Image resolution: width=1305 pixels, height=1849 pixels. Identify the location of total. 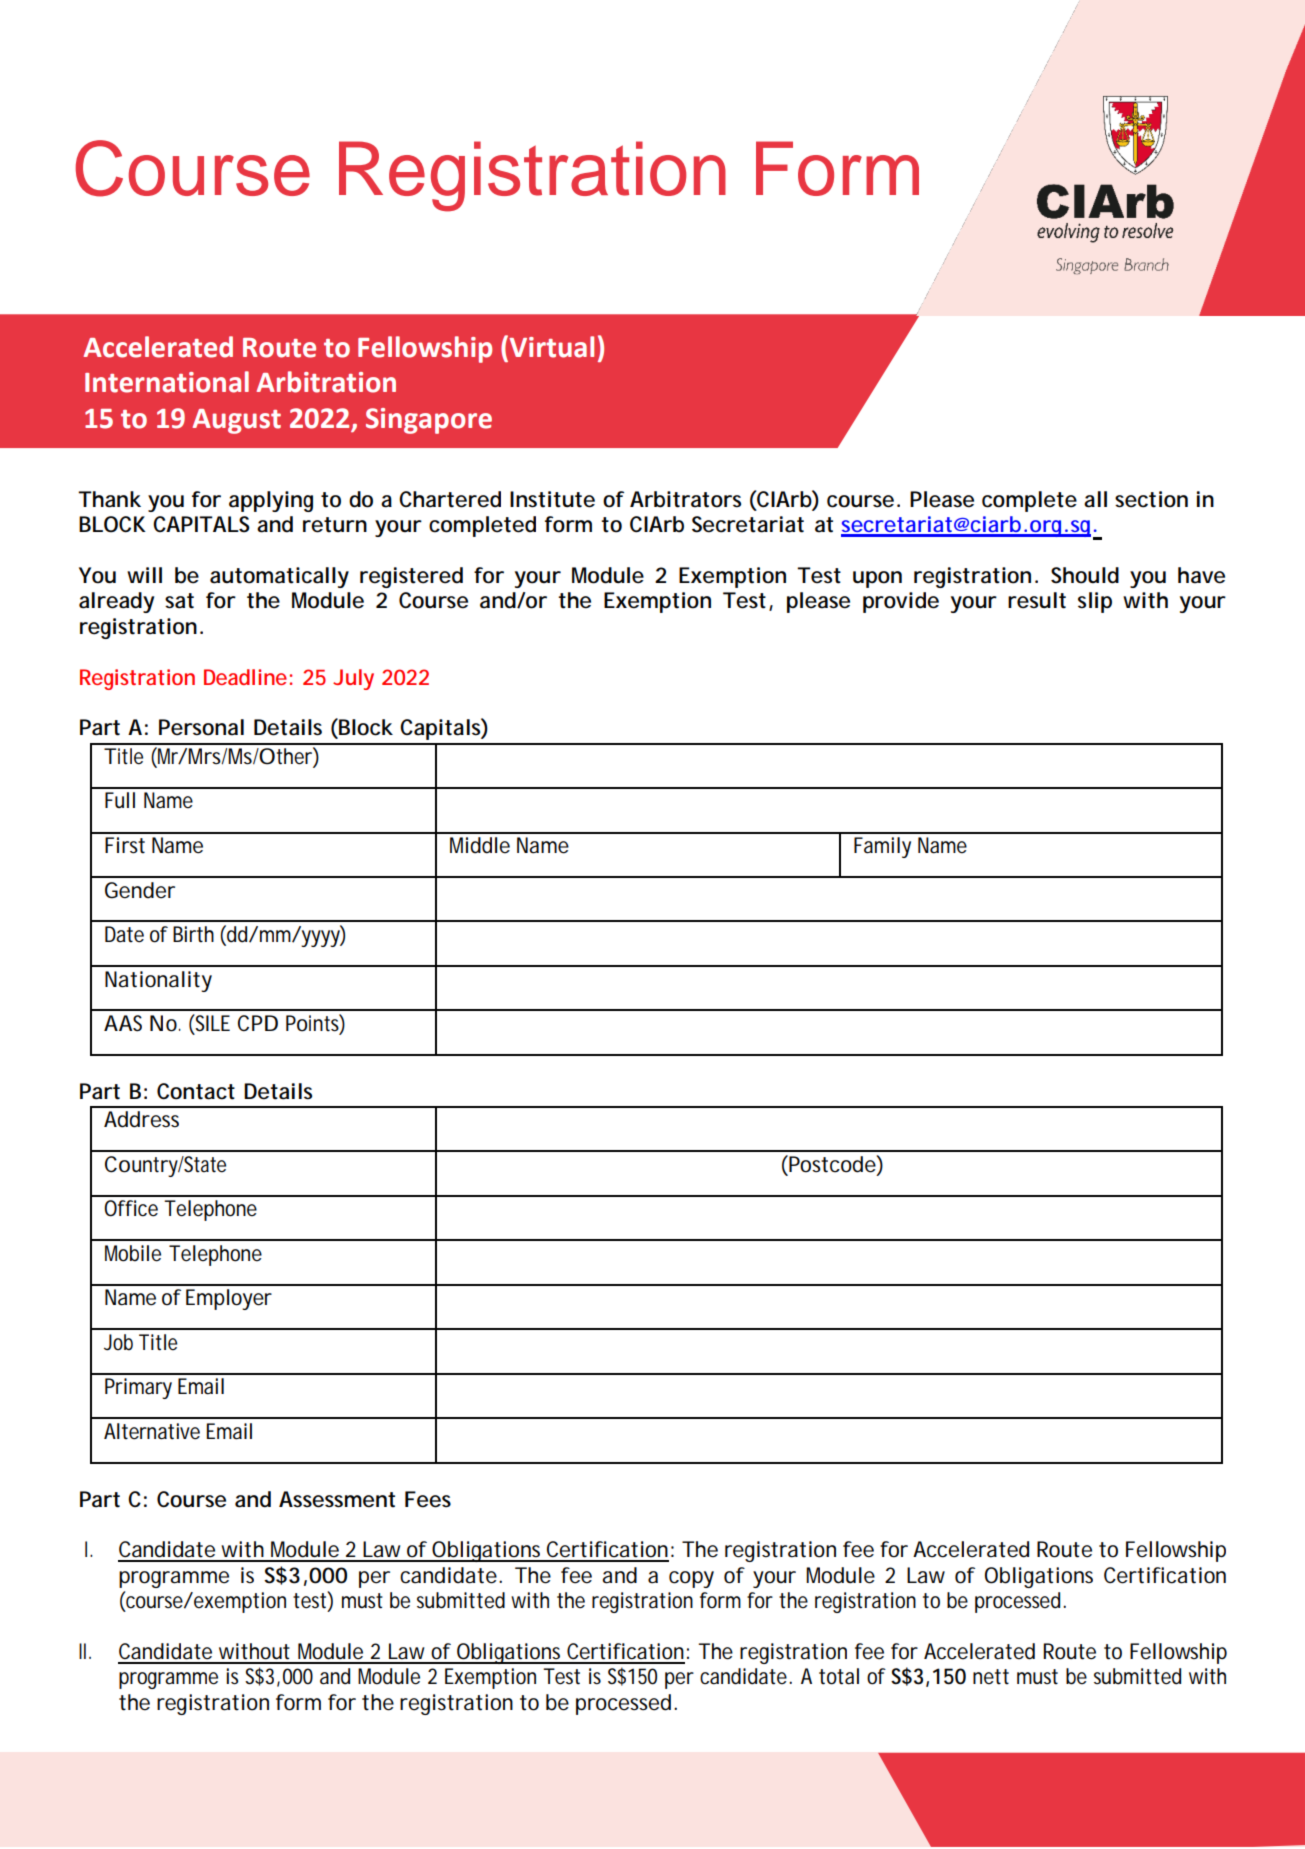
(839, 1676).
